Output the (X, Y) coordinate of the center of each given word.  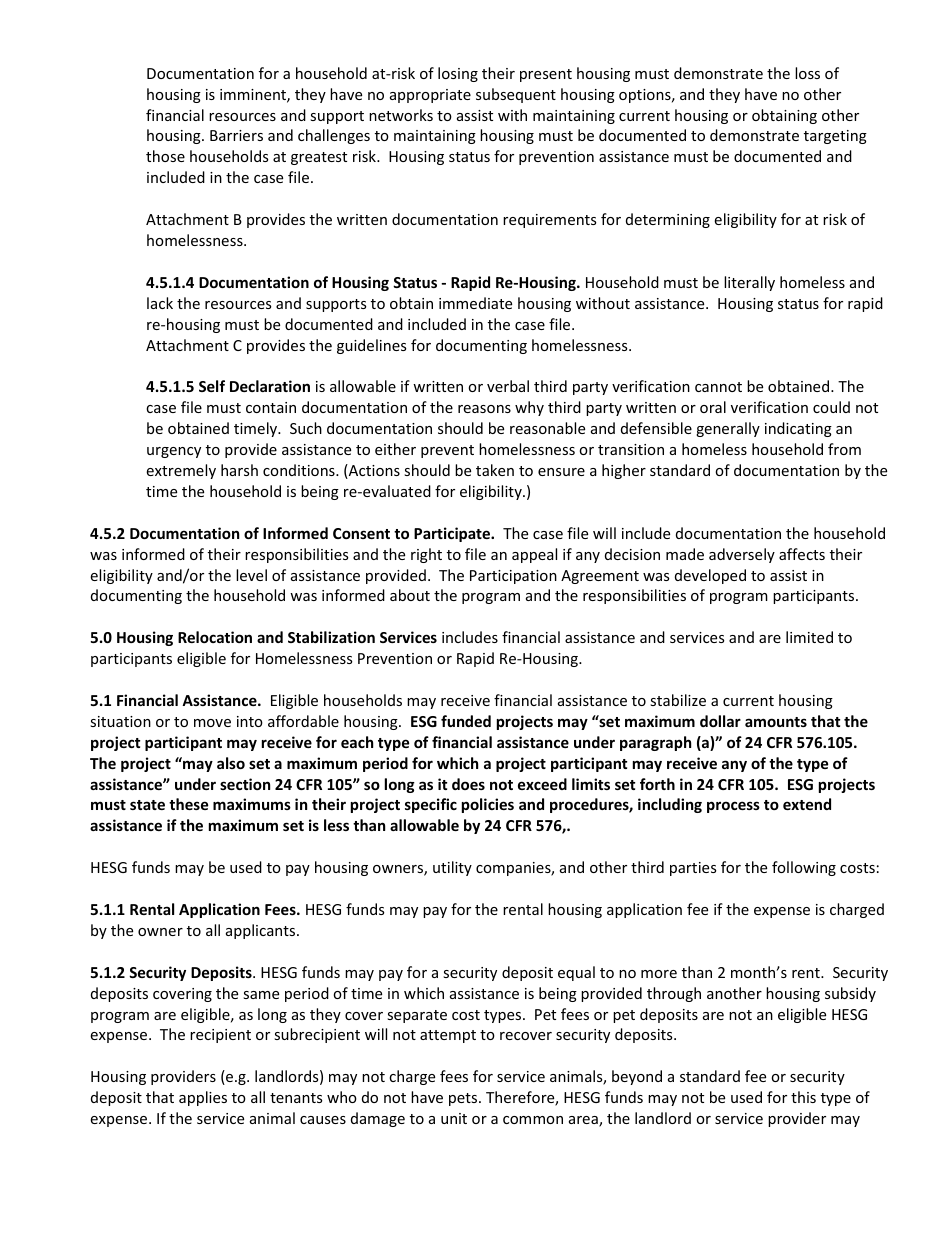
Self (212, 386)
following (804, 868)
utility (452, 868)
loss (807, 73)
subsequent (516, 95)
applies (203, 1098)
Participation (513, 577)
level (251, 575)
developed (710, 576)
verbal (508, 386)
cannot (718, 387)
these (188, 804)
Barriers (236, 135)
